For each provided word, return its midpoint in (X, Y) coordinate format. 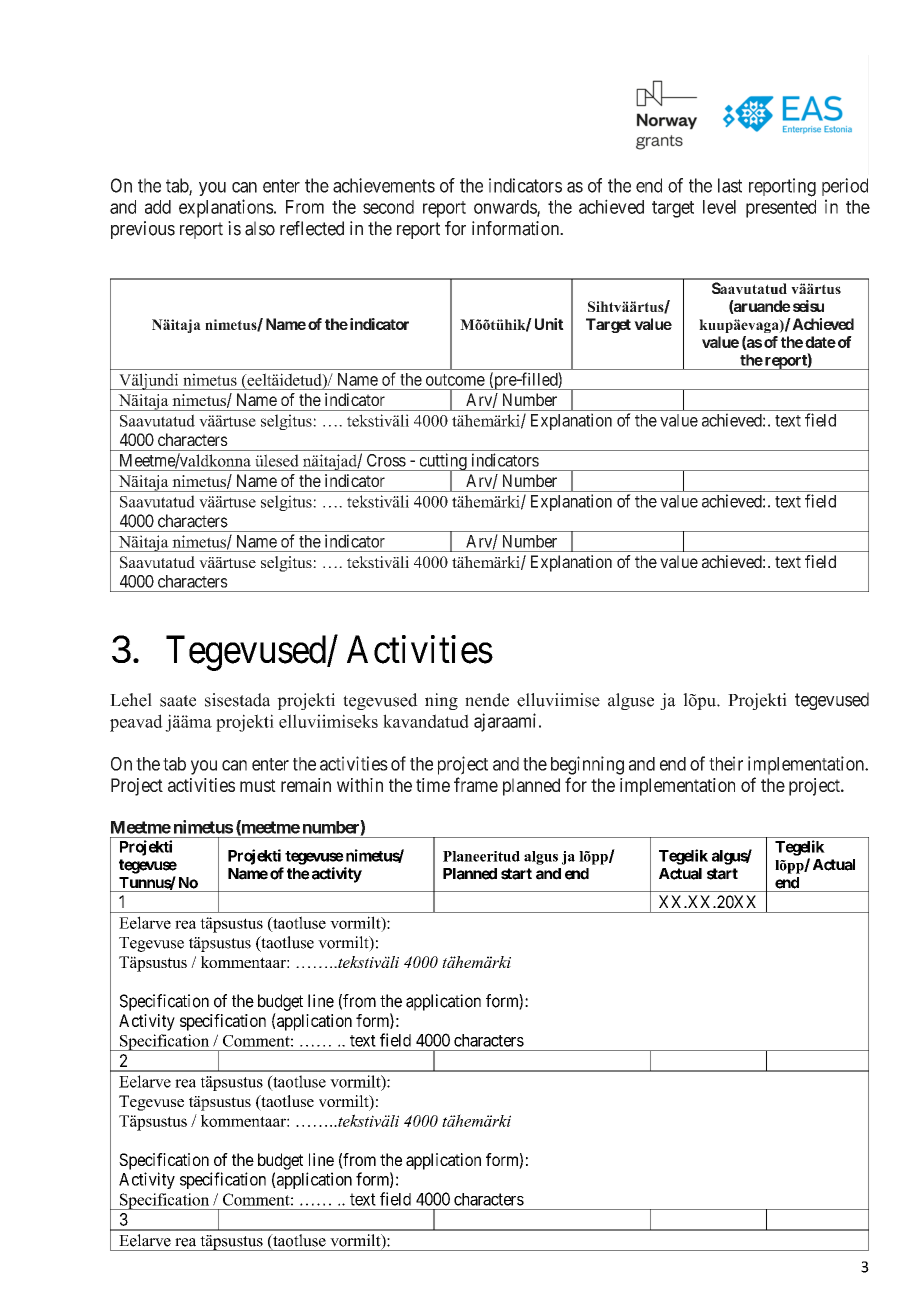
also (260, 228)
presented (781, 209)
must (258, 785)
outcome (455, 380)
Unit (549, 324)
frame (476, 784)
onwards (506, 208)
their (726, 763)
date (820, 342)
